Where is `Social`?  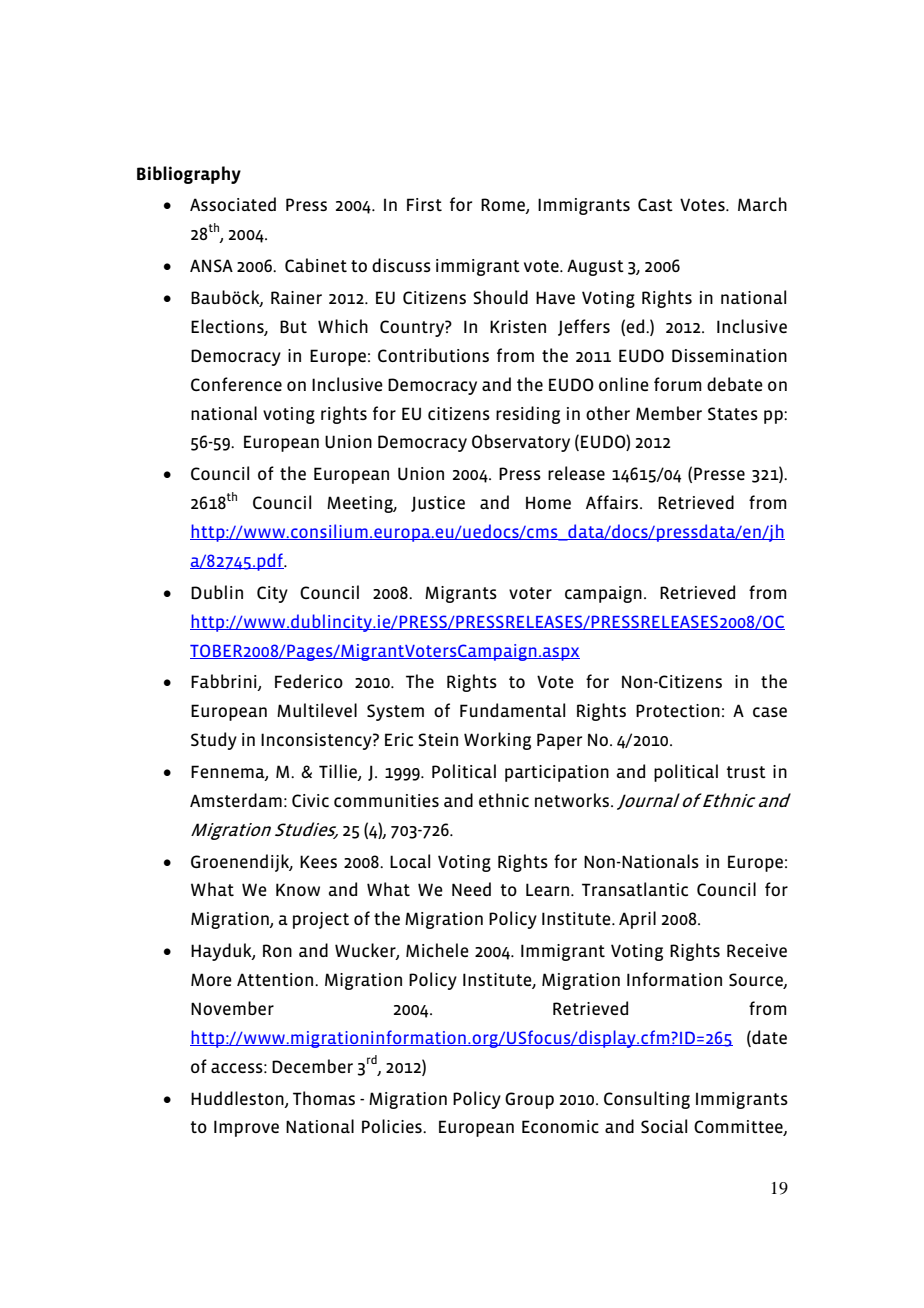
Social is located at coordinates (664, 1126).
